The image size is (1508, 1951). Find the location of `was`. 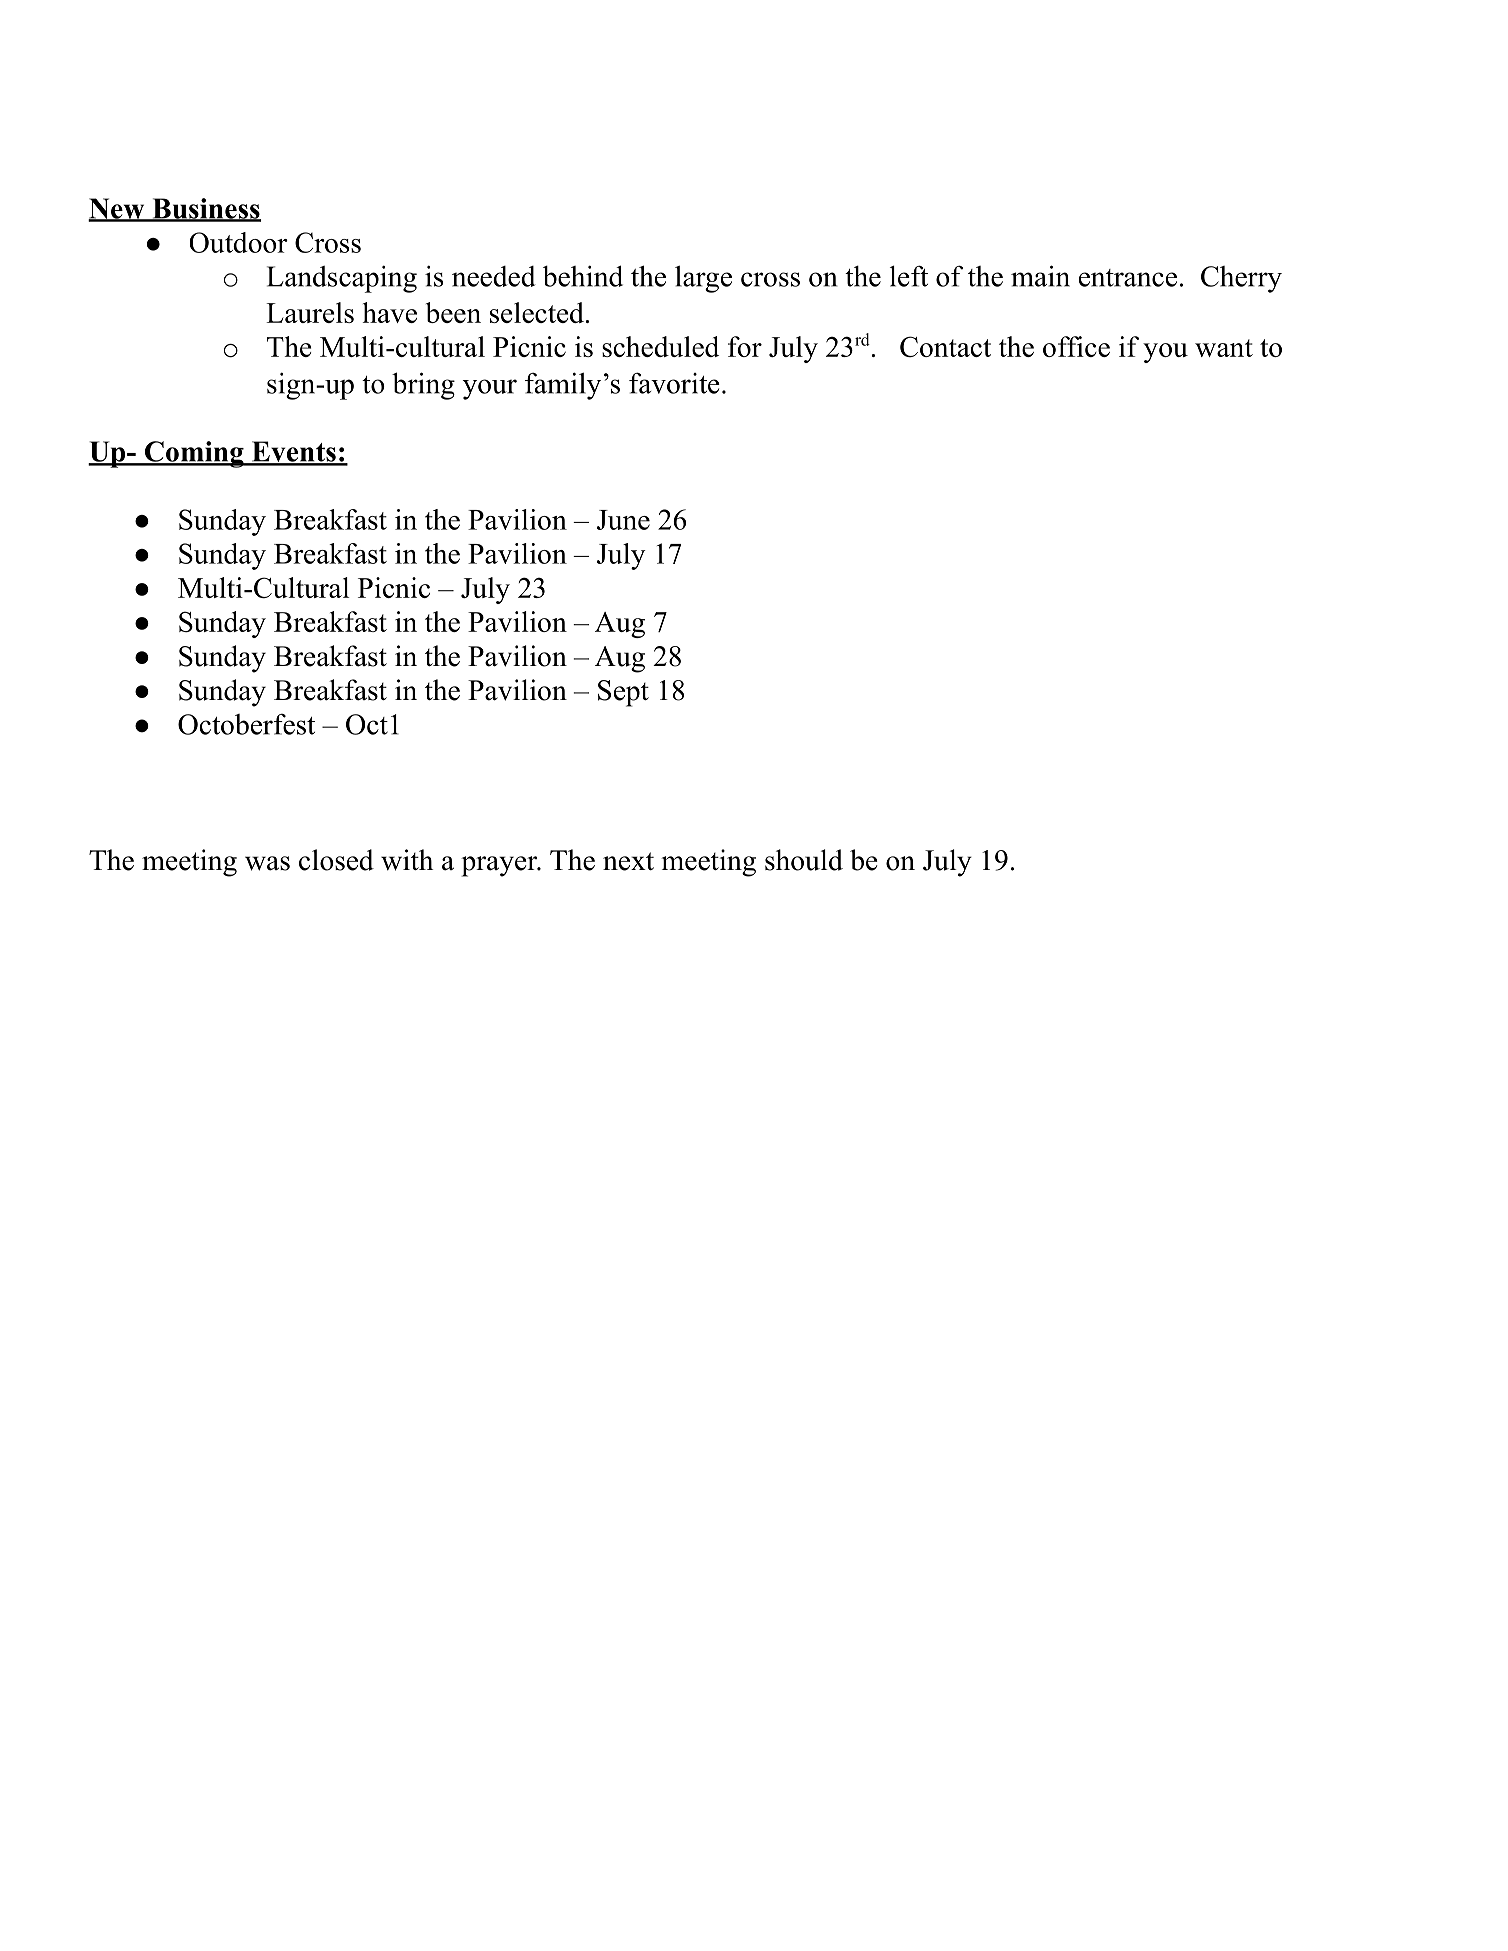

was is located at coordinates (267, 863).
